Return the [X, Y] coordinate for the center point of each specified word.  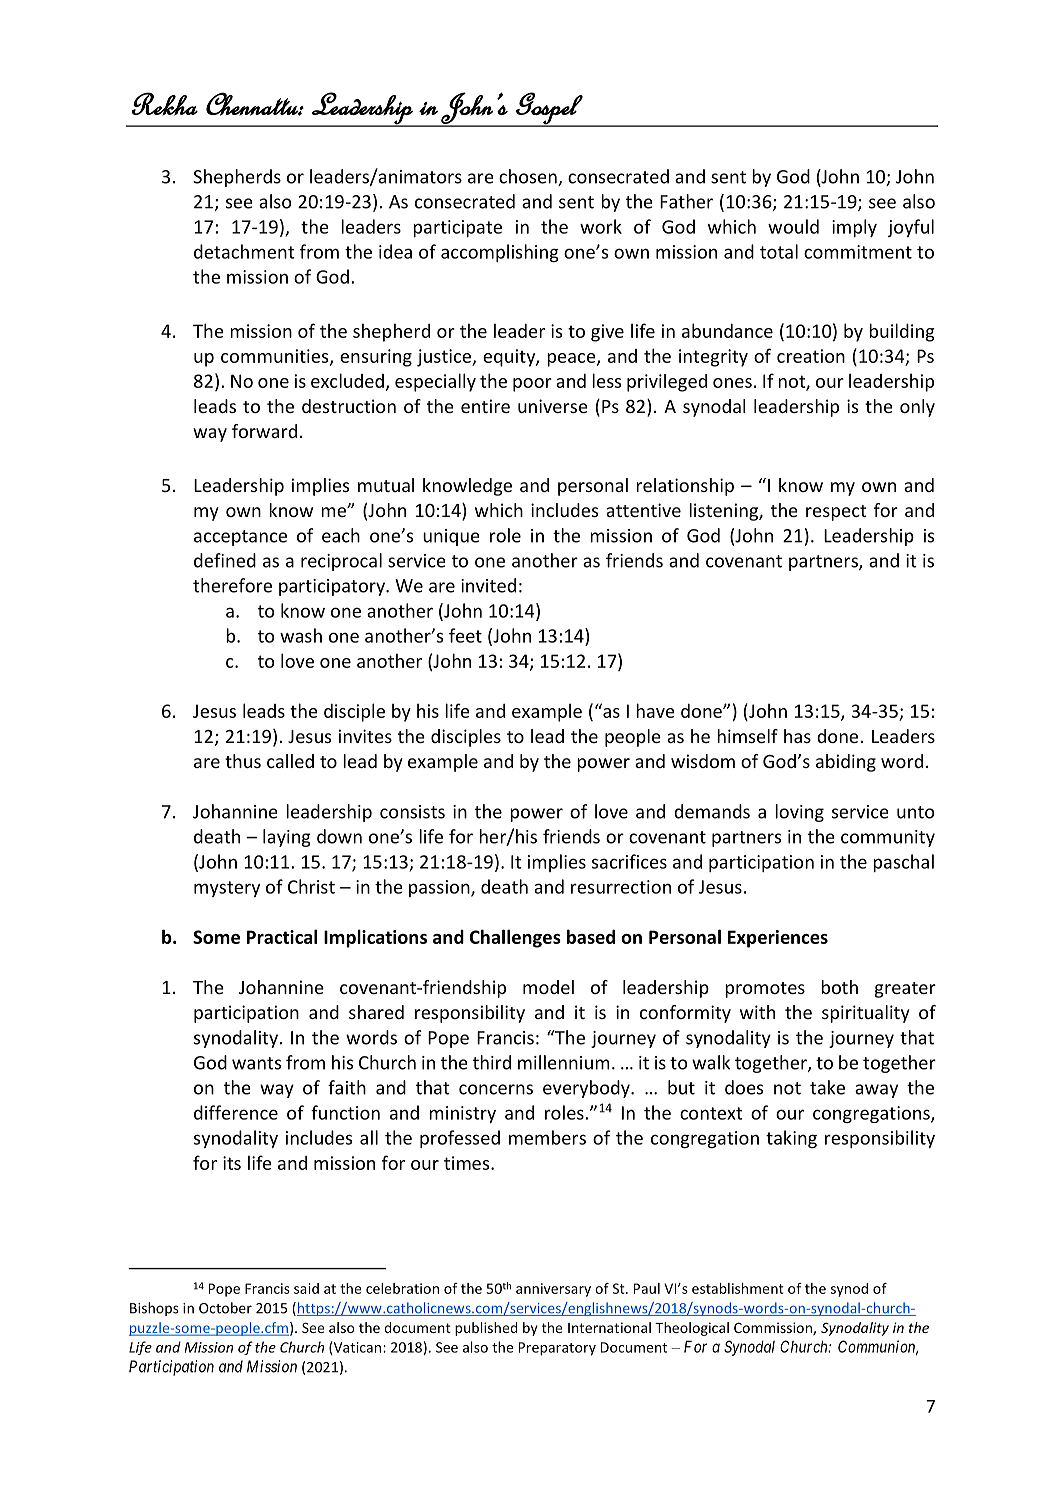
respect [836, 513]
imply [854, 228]
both [839, 987]
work [601, 226]
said [306, 1288]
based [591, 936]
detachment [244, 251]
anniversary [553, 1290]
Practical [282, 936]
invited [488, 585]
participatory [333, 587]
